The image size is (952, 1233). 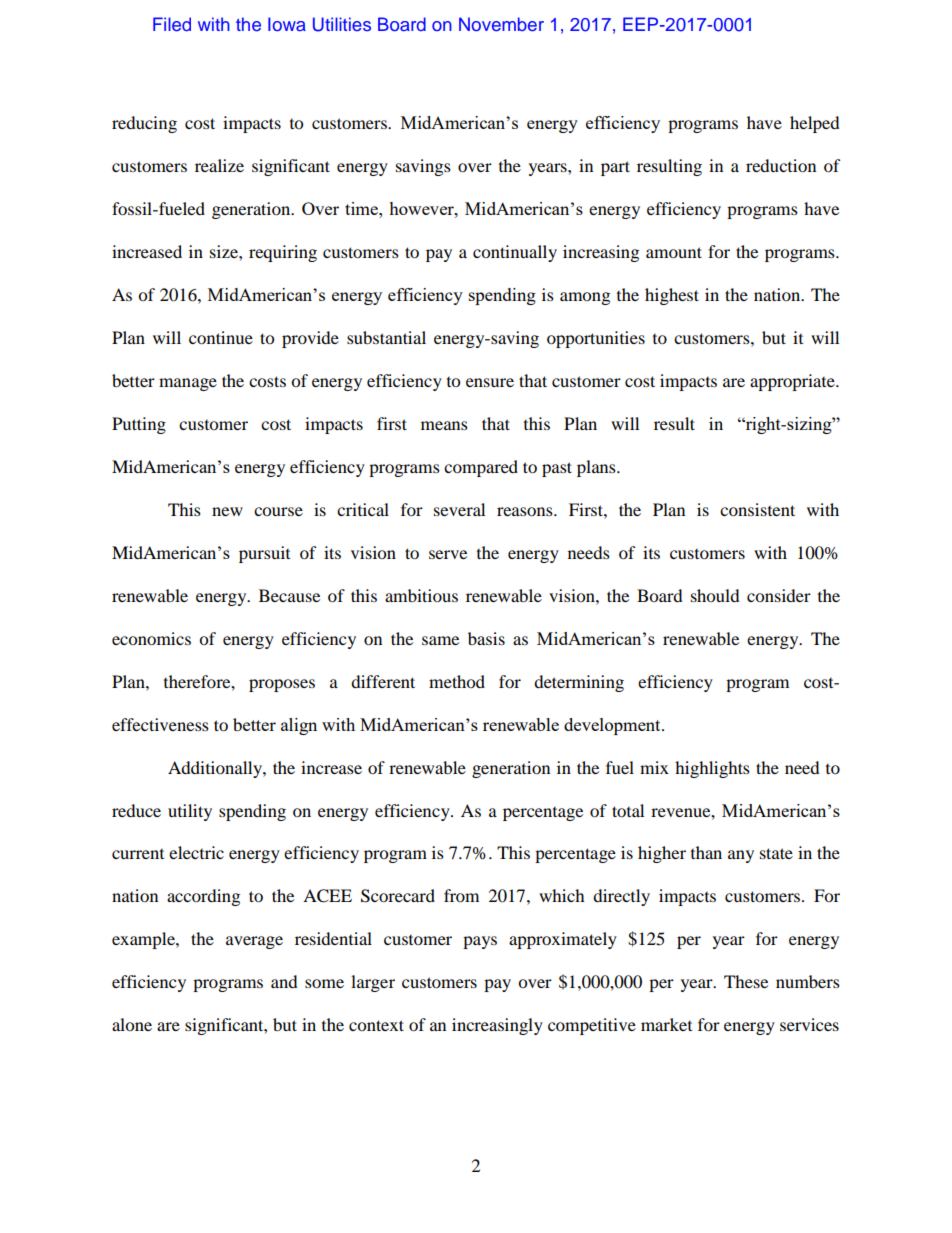 I want to click on appropriate, so click(x=793, y=382).
